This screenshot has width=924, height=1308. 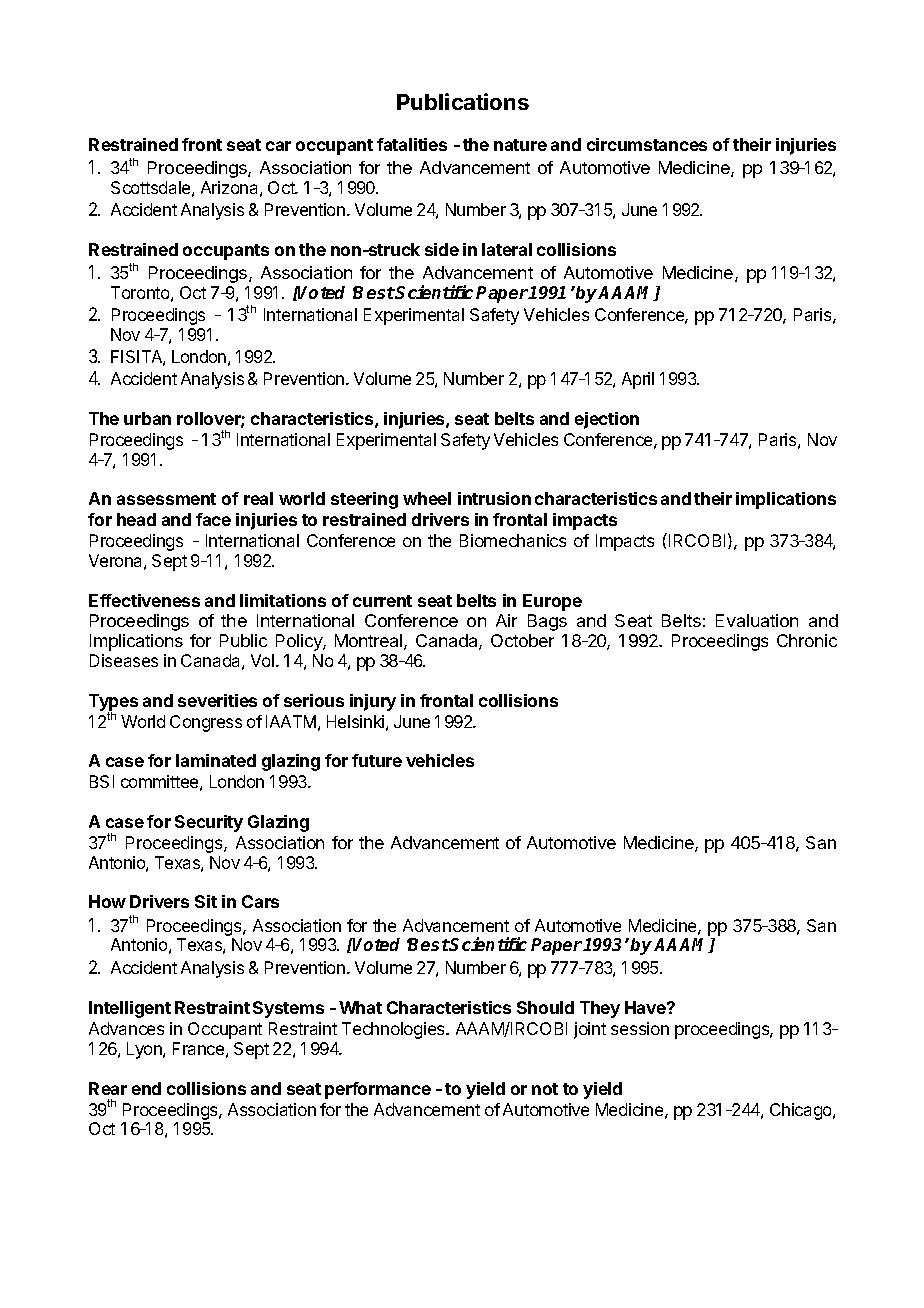 What do you see at coordinates (802, 1111) in the screenshot?
I see `Chicago` at bounding box center [802, 1111].
